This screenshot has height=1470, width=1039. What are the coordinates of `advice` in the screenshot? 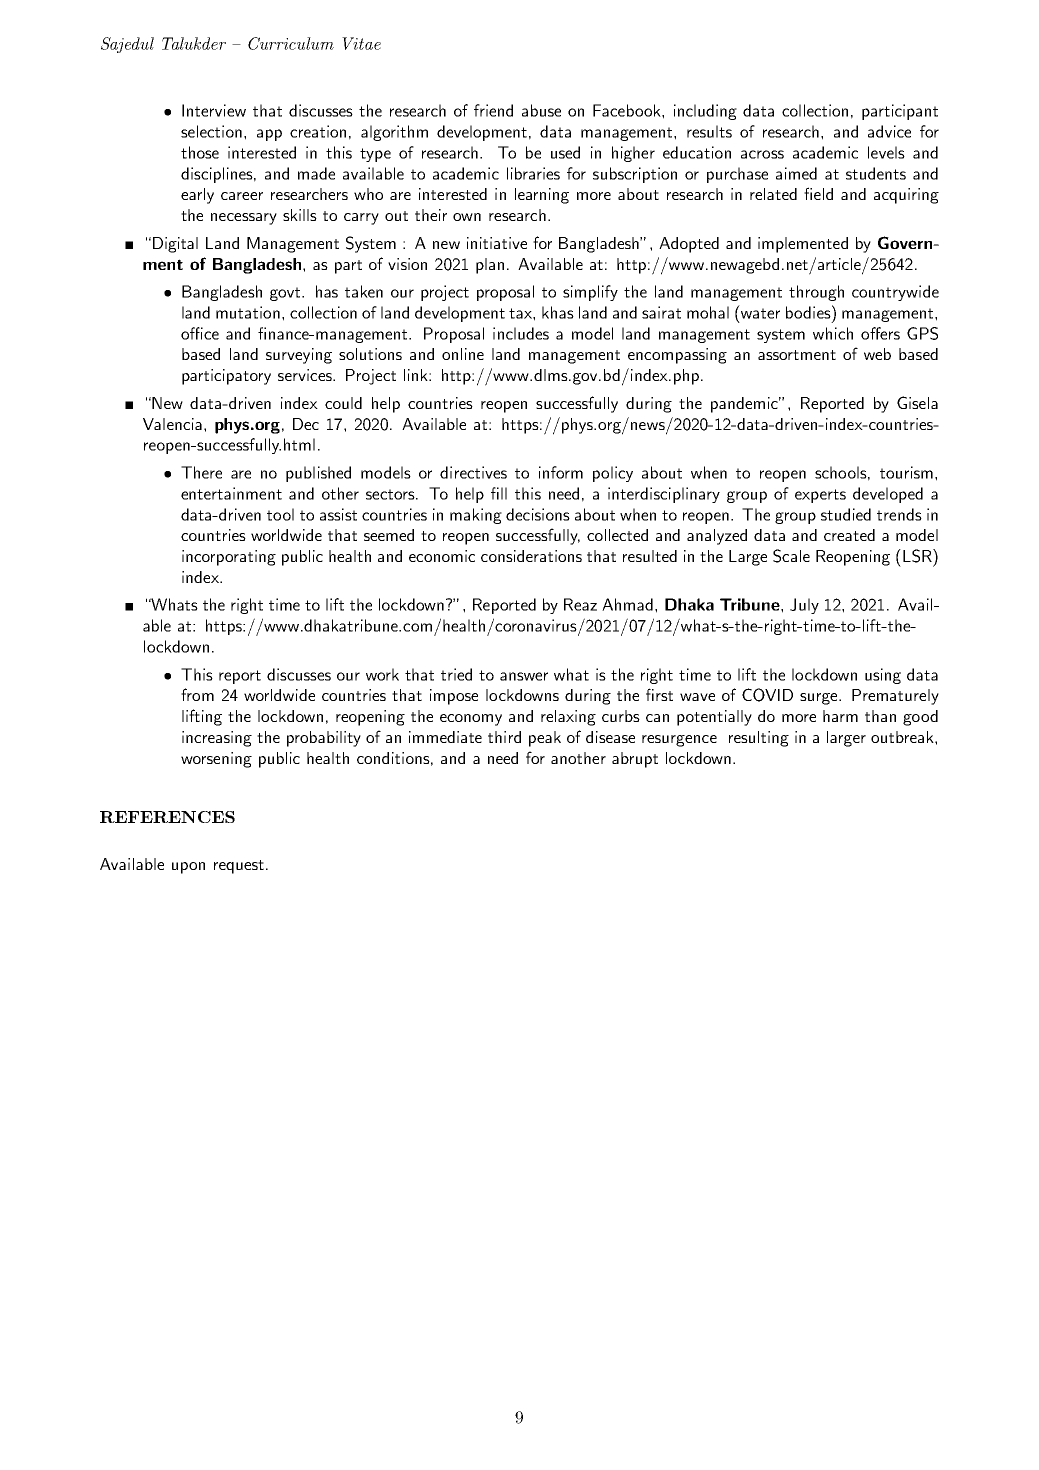 It's located at (889, 131).
